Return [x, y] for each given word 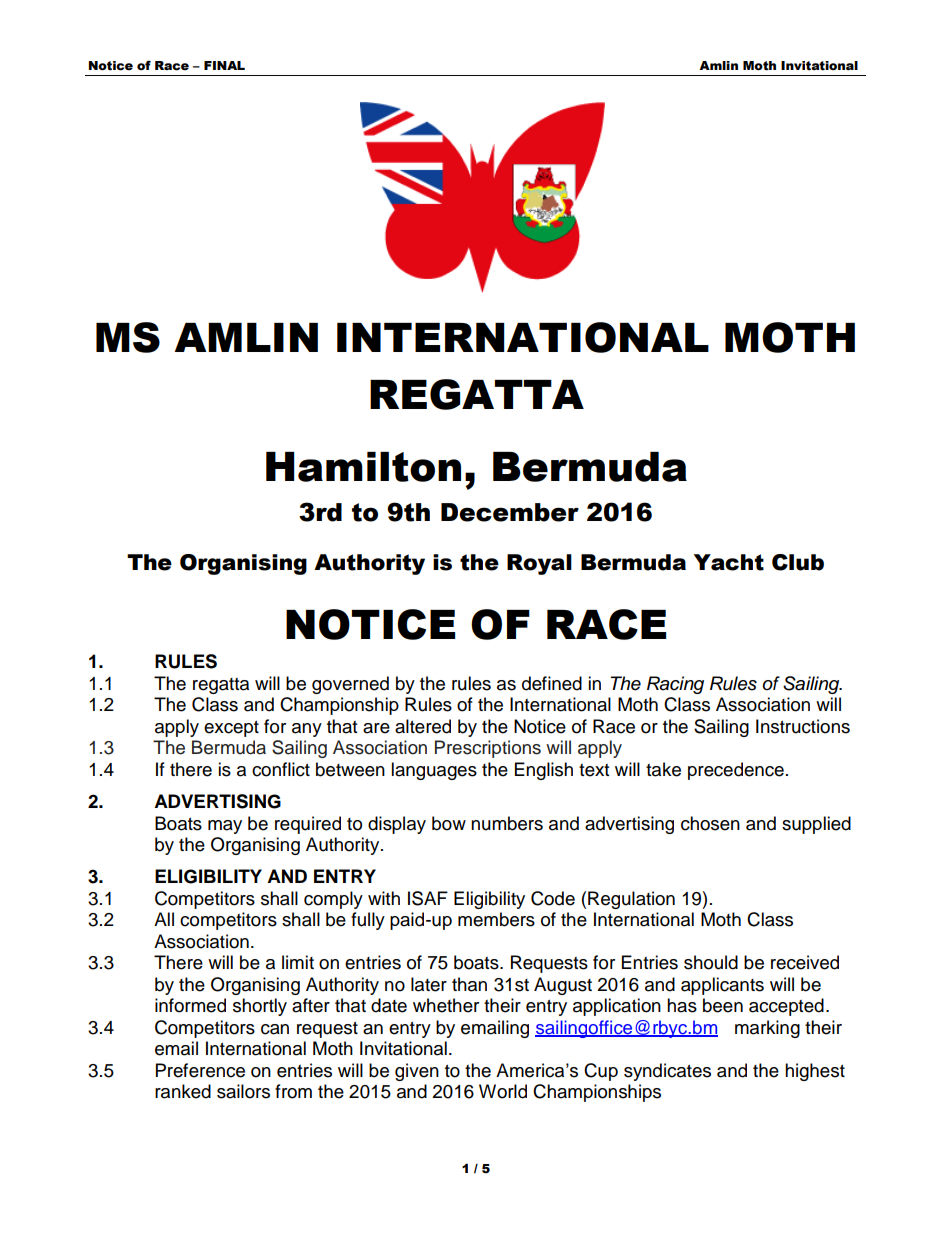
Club [798, 562]
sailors [243, 1091]
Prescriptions [488, 749]
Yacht [729, 562]
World [503, 1091]
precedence [736, 771]
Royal [539, 564]
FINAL [224, 65]
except [231, 729]
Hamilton [363, 467]
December [510, 512]
